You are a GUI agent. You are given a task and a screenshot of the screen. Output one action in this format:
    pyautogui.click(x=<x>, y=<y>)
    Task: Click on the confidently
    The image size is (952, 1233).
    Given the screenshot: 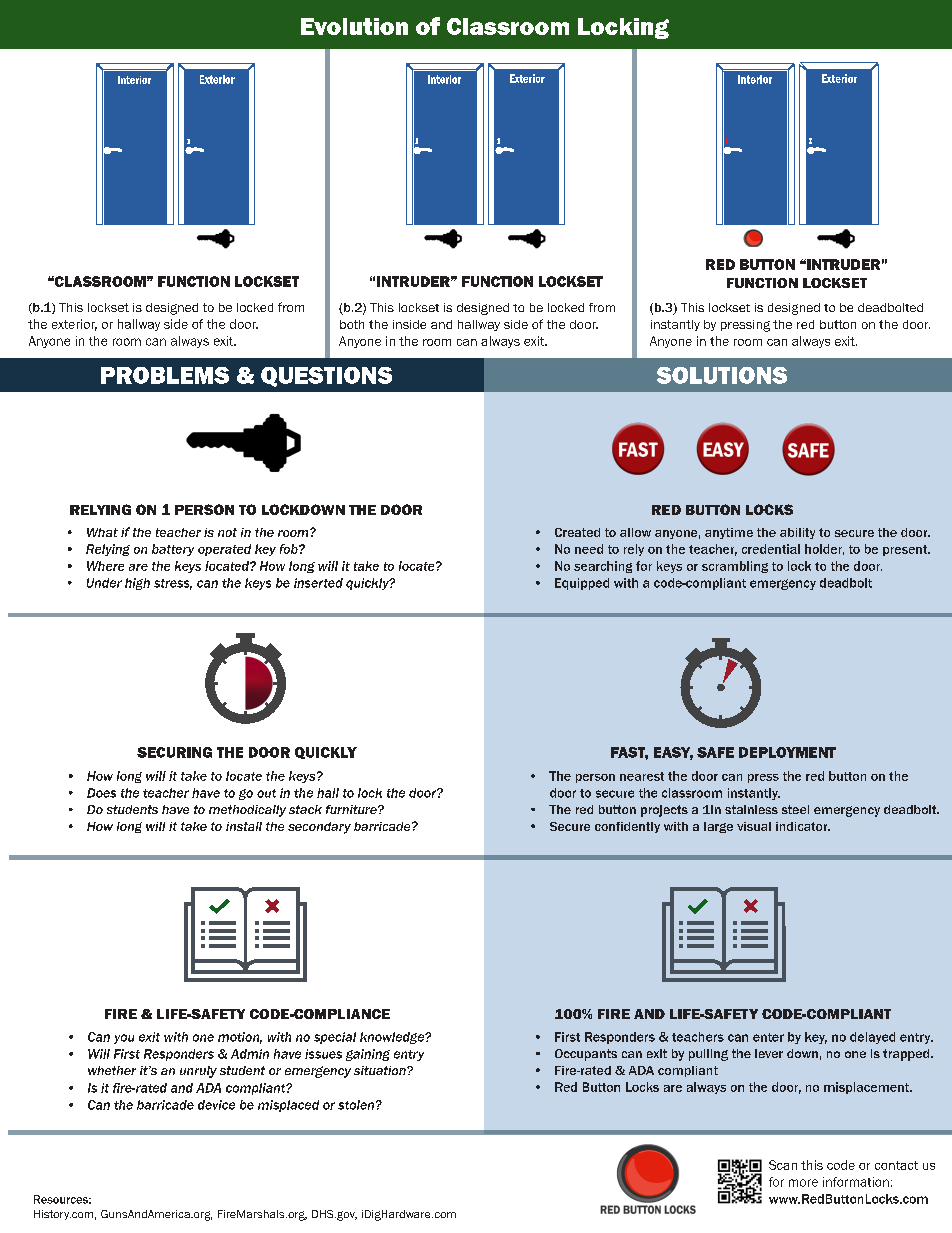 What is the action you would take?
    pyautogui.click(x=627, y=827)
